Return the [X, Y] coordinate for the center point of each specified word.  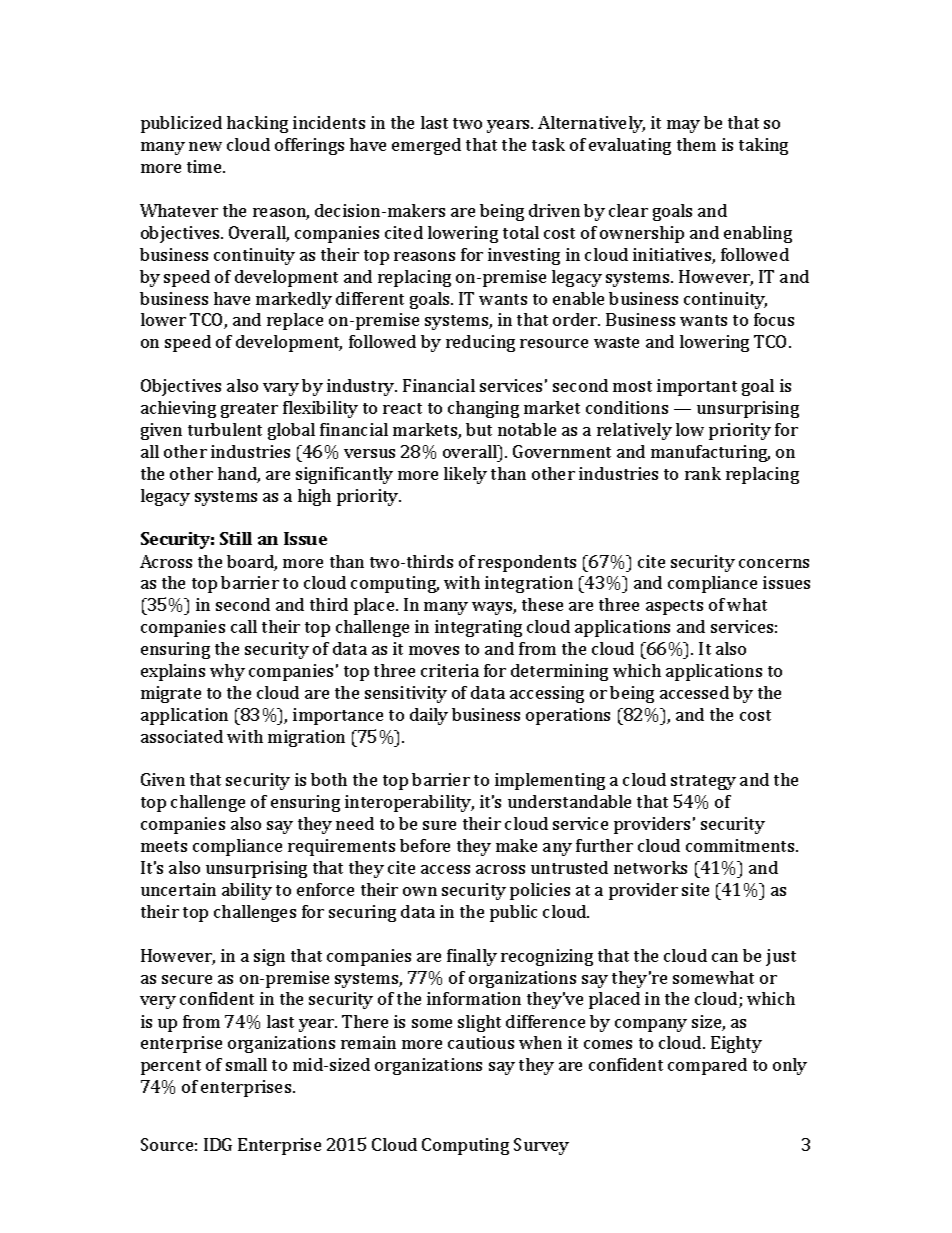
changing [483, 409]
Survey [541, 1146]
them [696, 144]
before [425, 845]
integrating [478, 628]
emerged [426, 146]
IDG [218, 1144]
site [695, 889]
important [697, 387]
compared [707, 1066]
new [205, 146]
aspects [674, 607]
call [244, 626]
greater [249, 410]
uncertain [178, 889]
